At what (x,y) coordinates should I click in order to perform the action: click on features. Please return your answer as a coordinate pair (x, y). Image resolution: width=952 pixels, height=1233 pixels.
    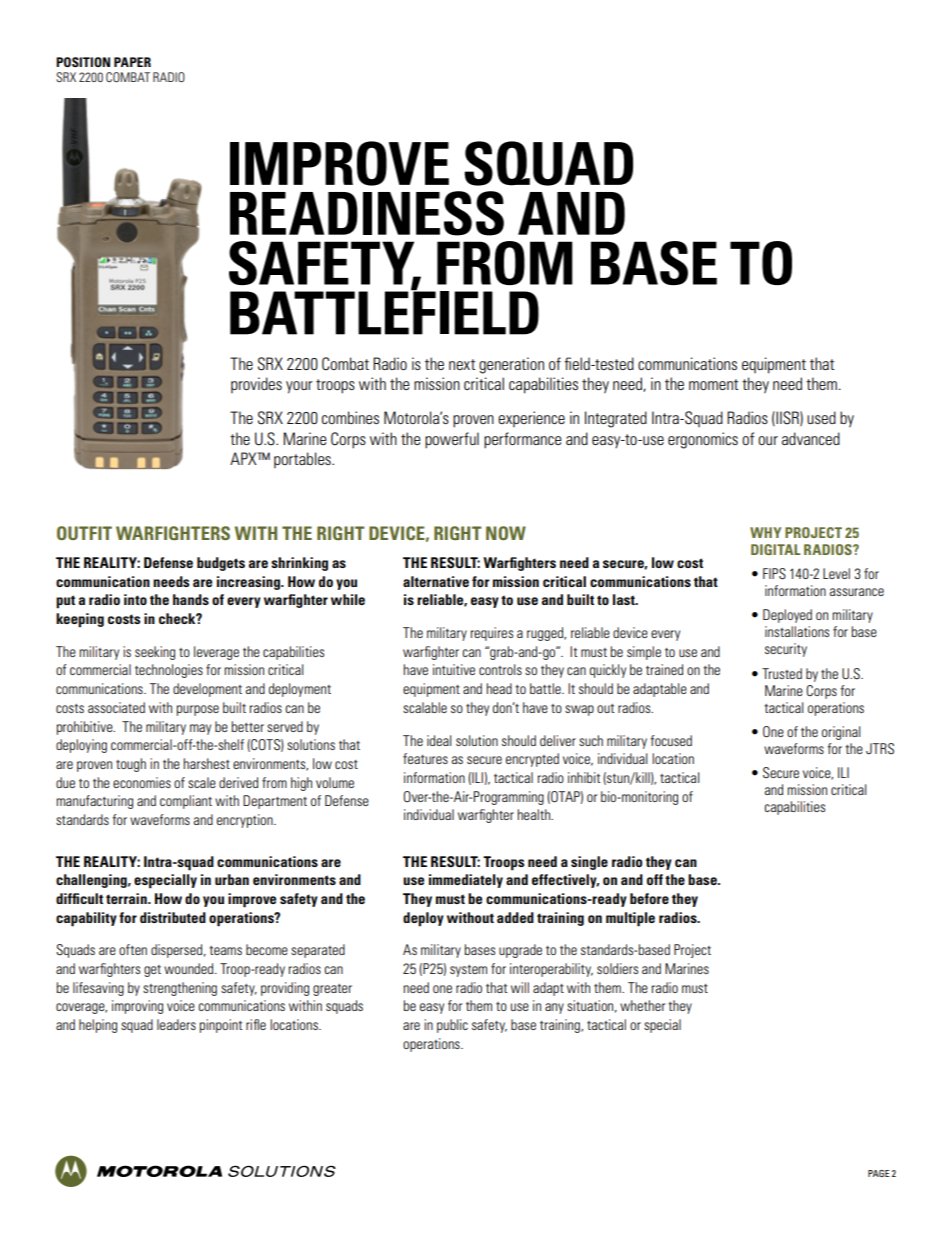
    Looking at the image, I should click on (425, 758).
